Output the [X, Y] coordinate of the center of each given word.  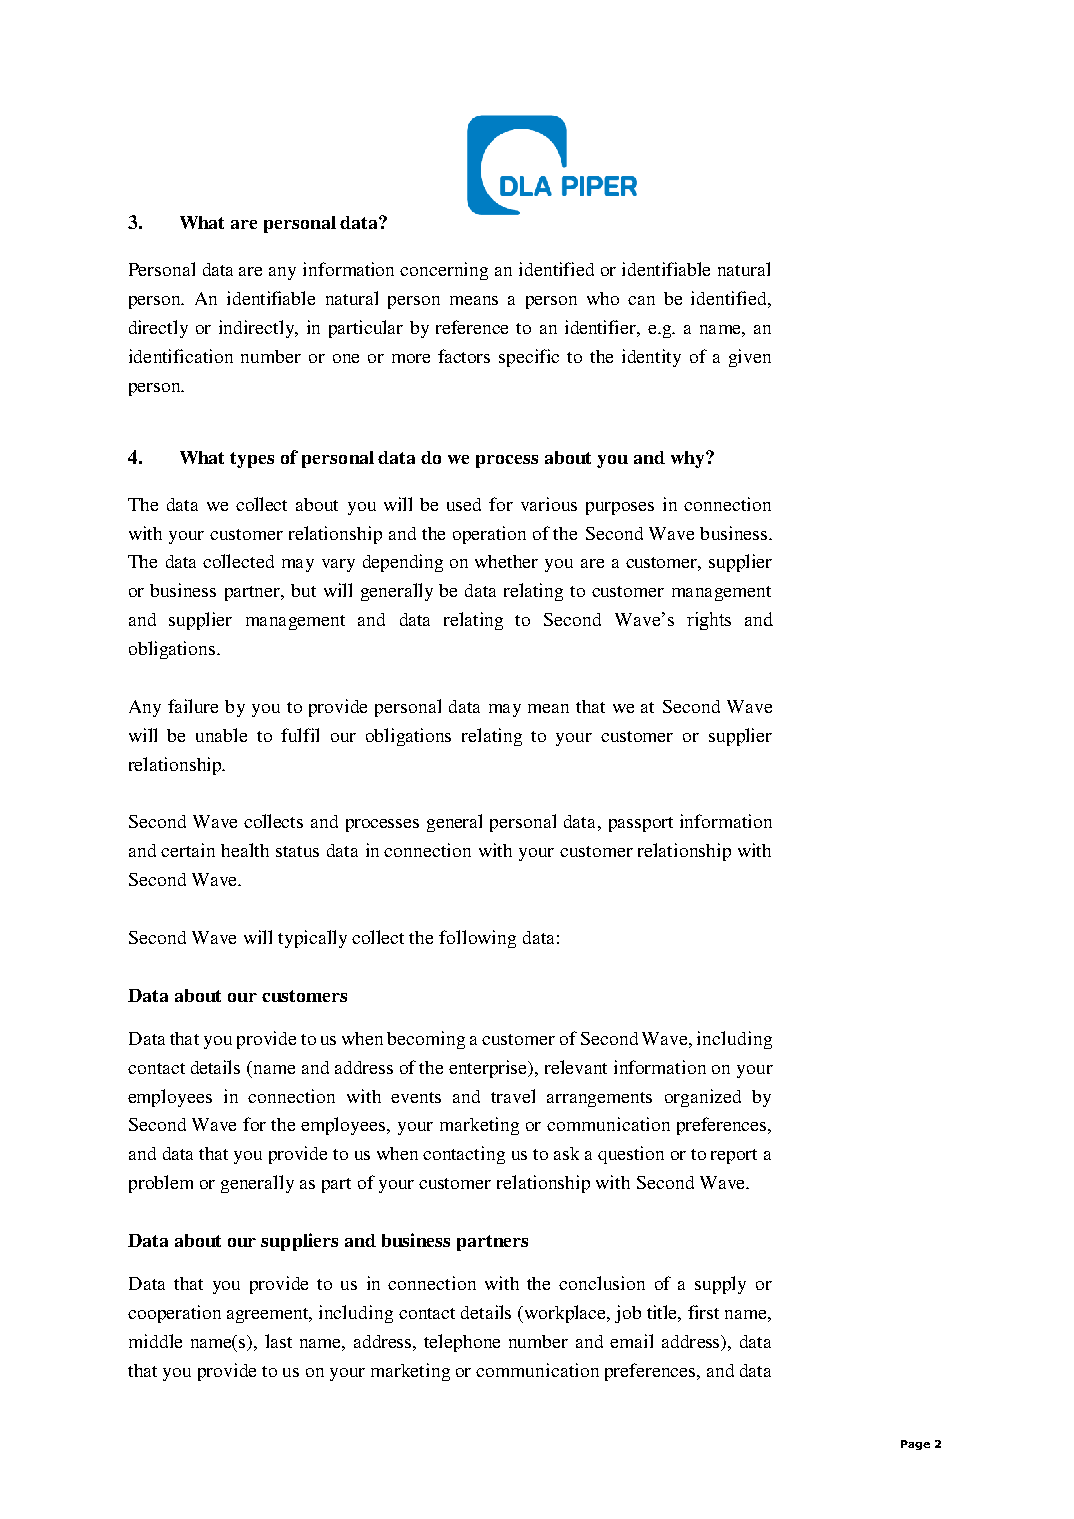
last [278, 1341]
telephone [462, 1343]
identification [181, 356]
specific [529, 358]
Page [915, 1445]
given [750, 358]
